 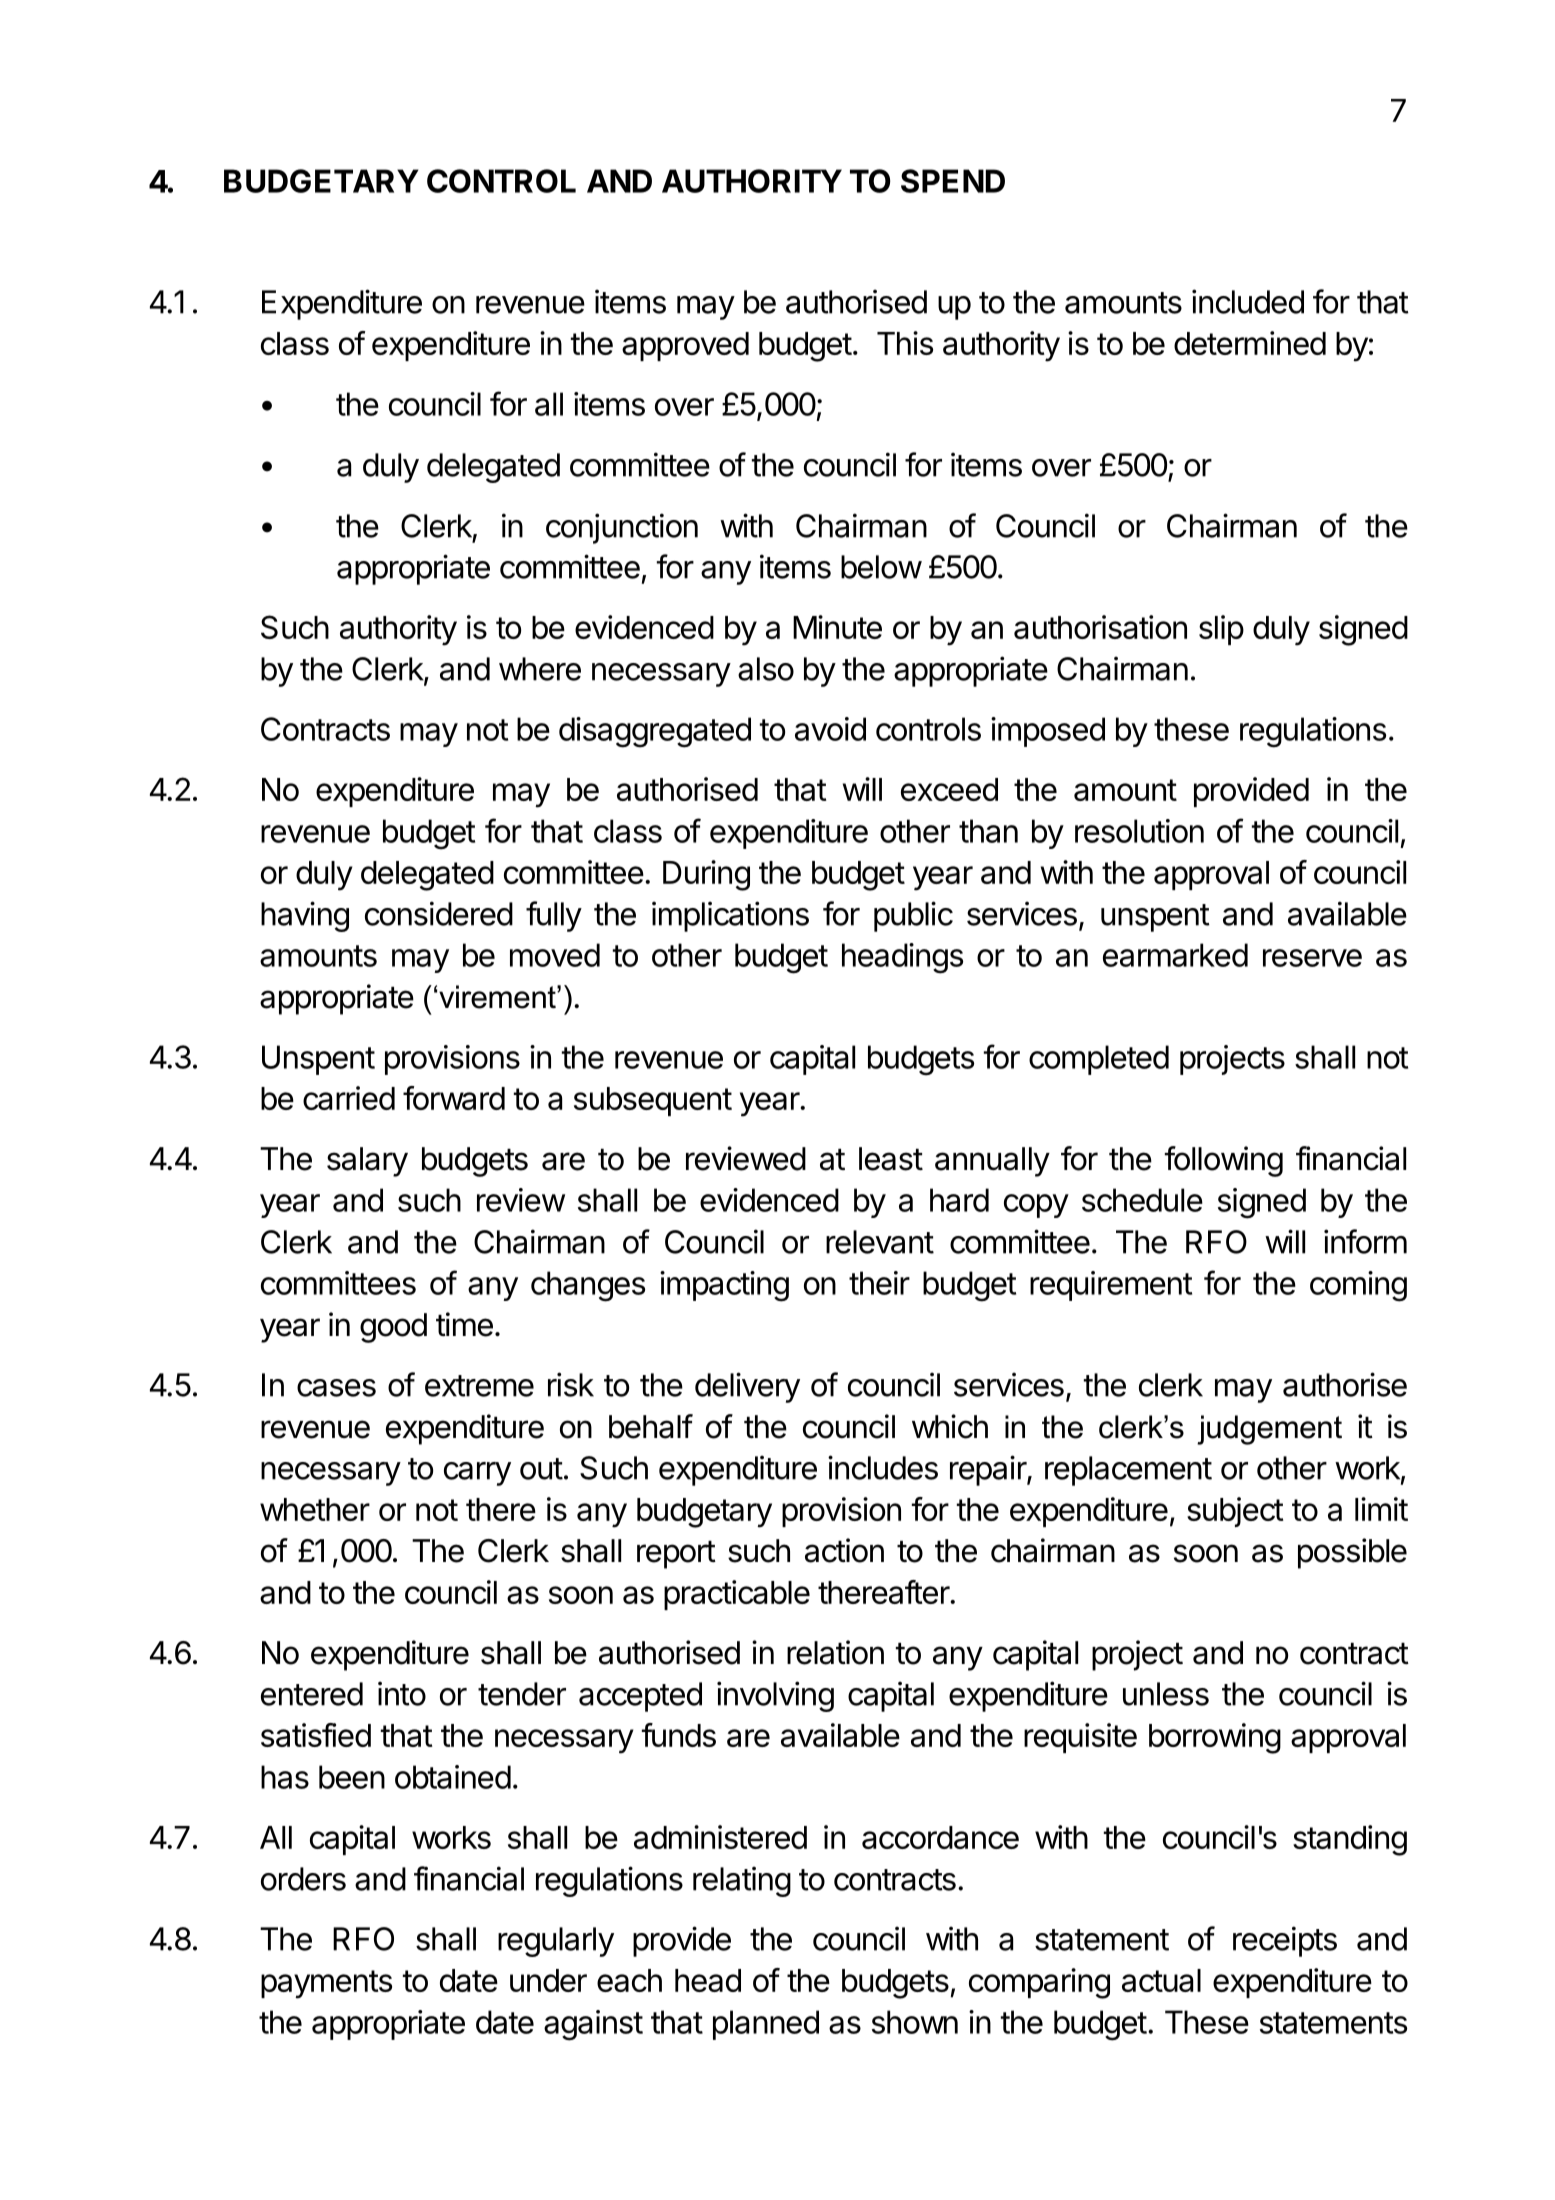 I want to click on payments, so click(x=326, y=1984).
